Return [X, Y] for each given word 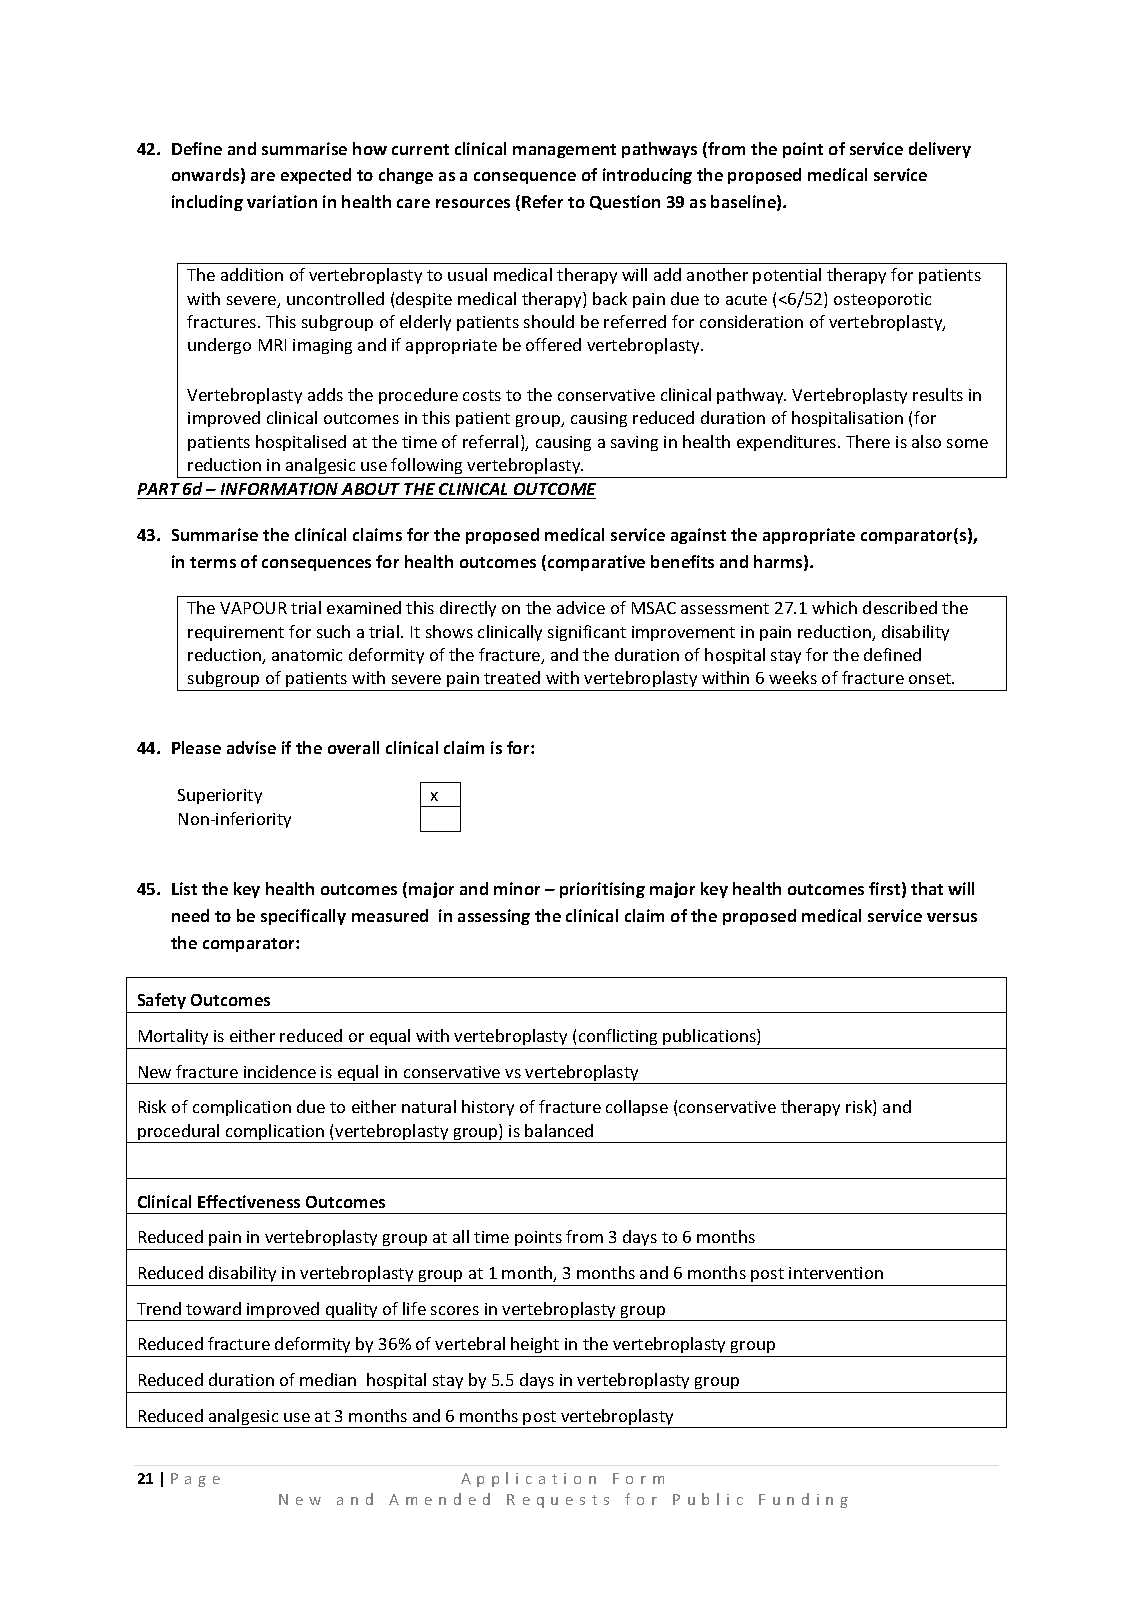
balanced [559, 1130]
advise [251, 747]
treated [512, 677]
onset [931, 678]
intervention [836, 1273]
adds [325, 394]
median [328, 1379]
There [868, 441]
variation [282, 201]
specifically [303, 917]
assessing [494, 917]
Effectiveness [249, 1201]
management [564, 151]
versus [952, 917]
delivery [940, 150]
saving [634, 443]
